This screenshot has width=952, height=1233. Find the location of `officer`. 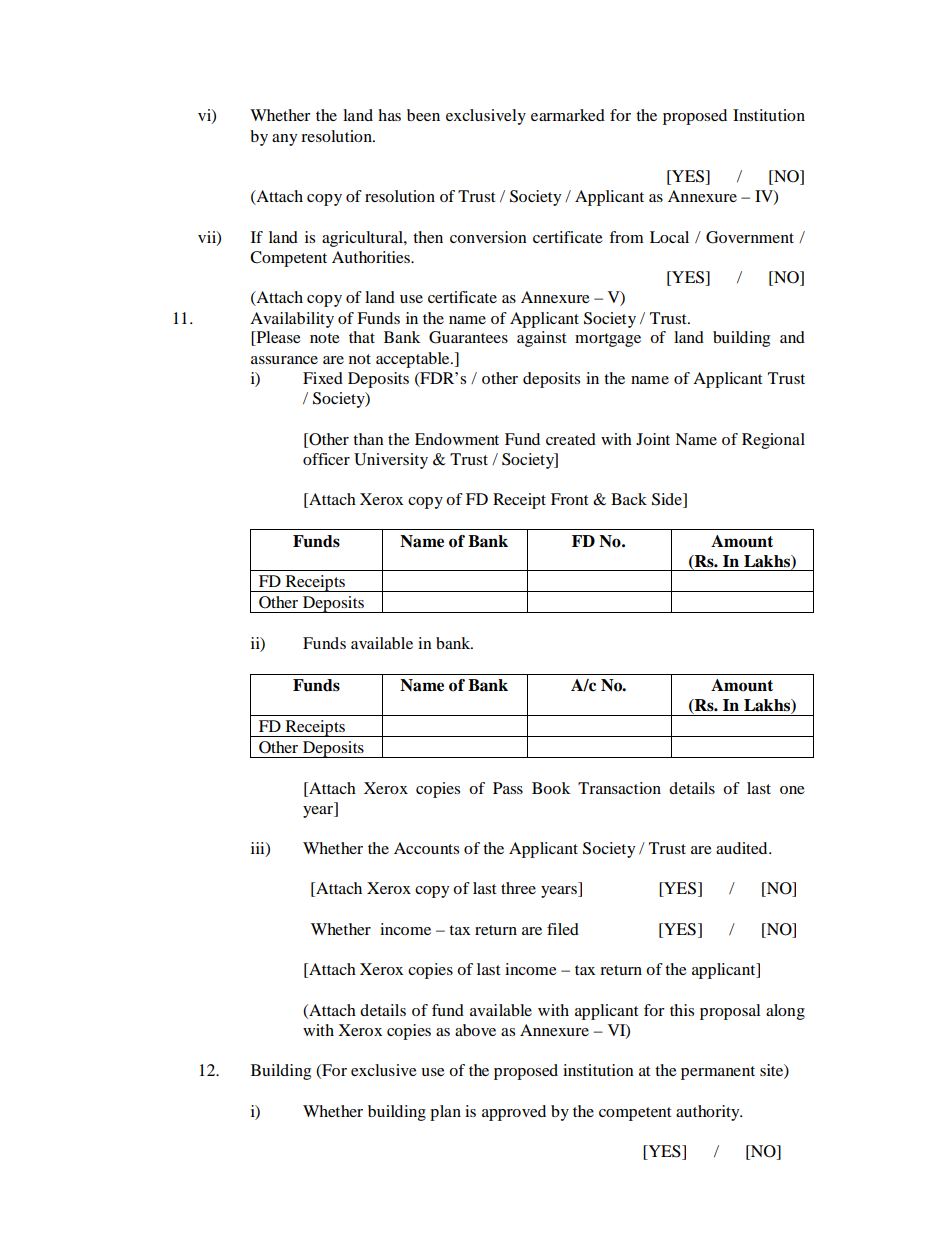

officer is located at coordinates (326, 459).
